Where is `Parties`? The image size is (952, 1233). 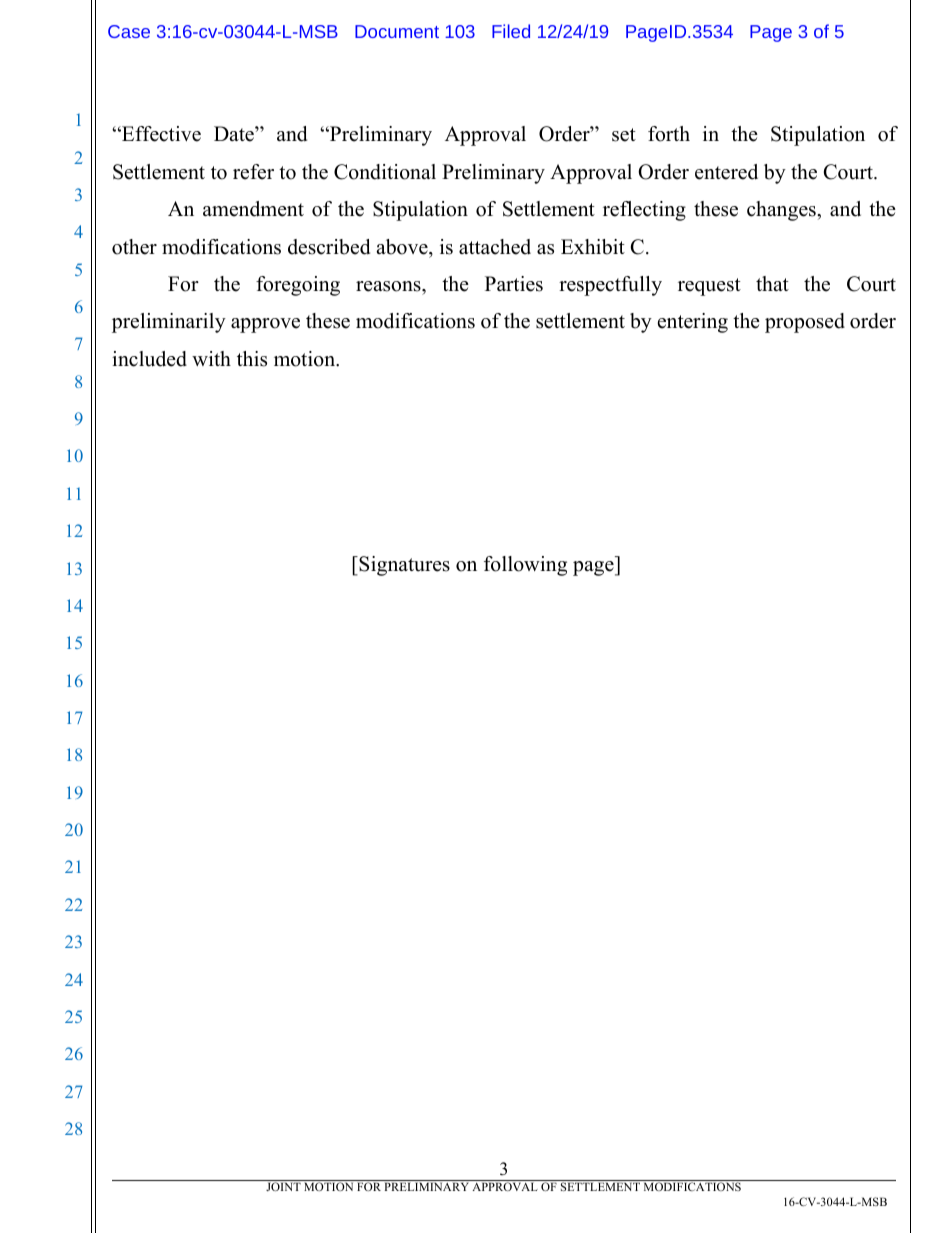
Parties is located at coordinates (514, 284).
